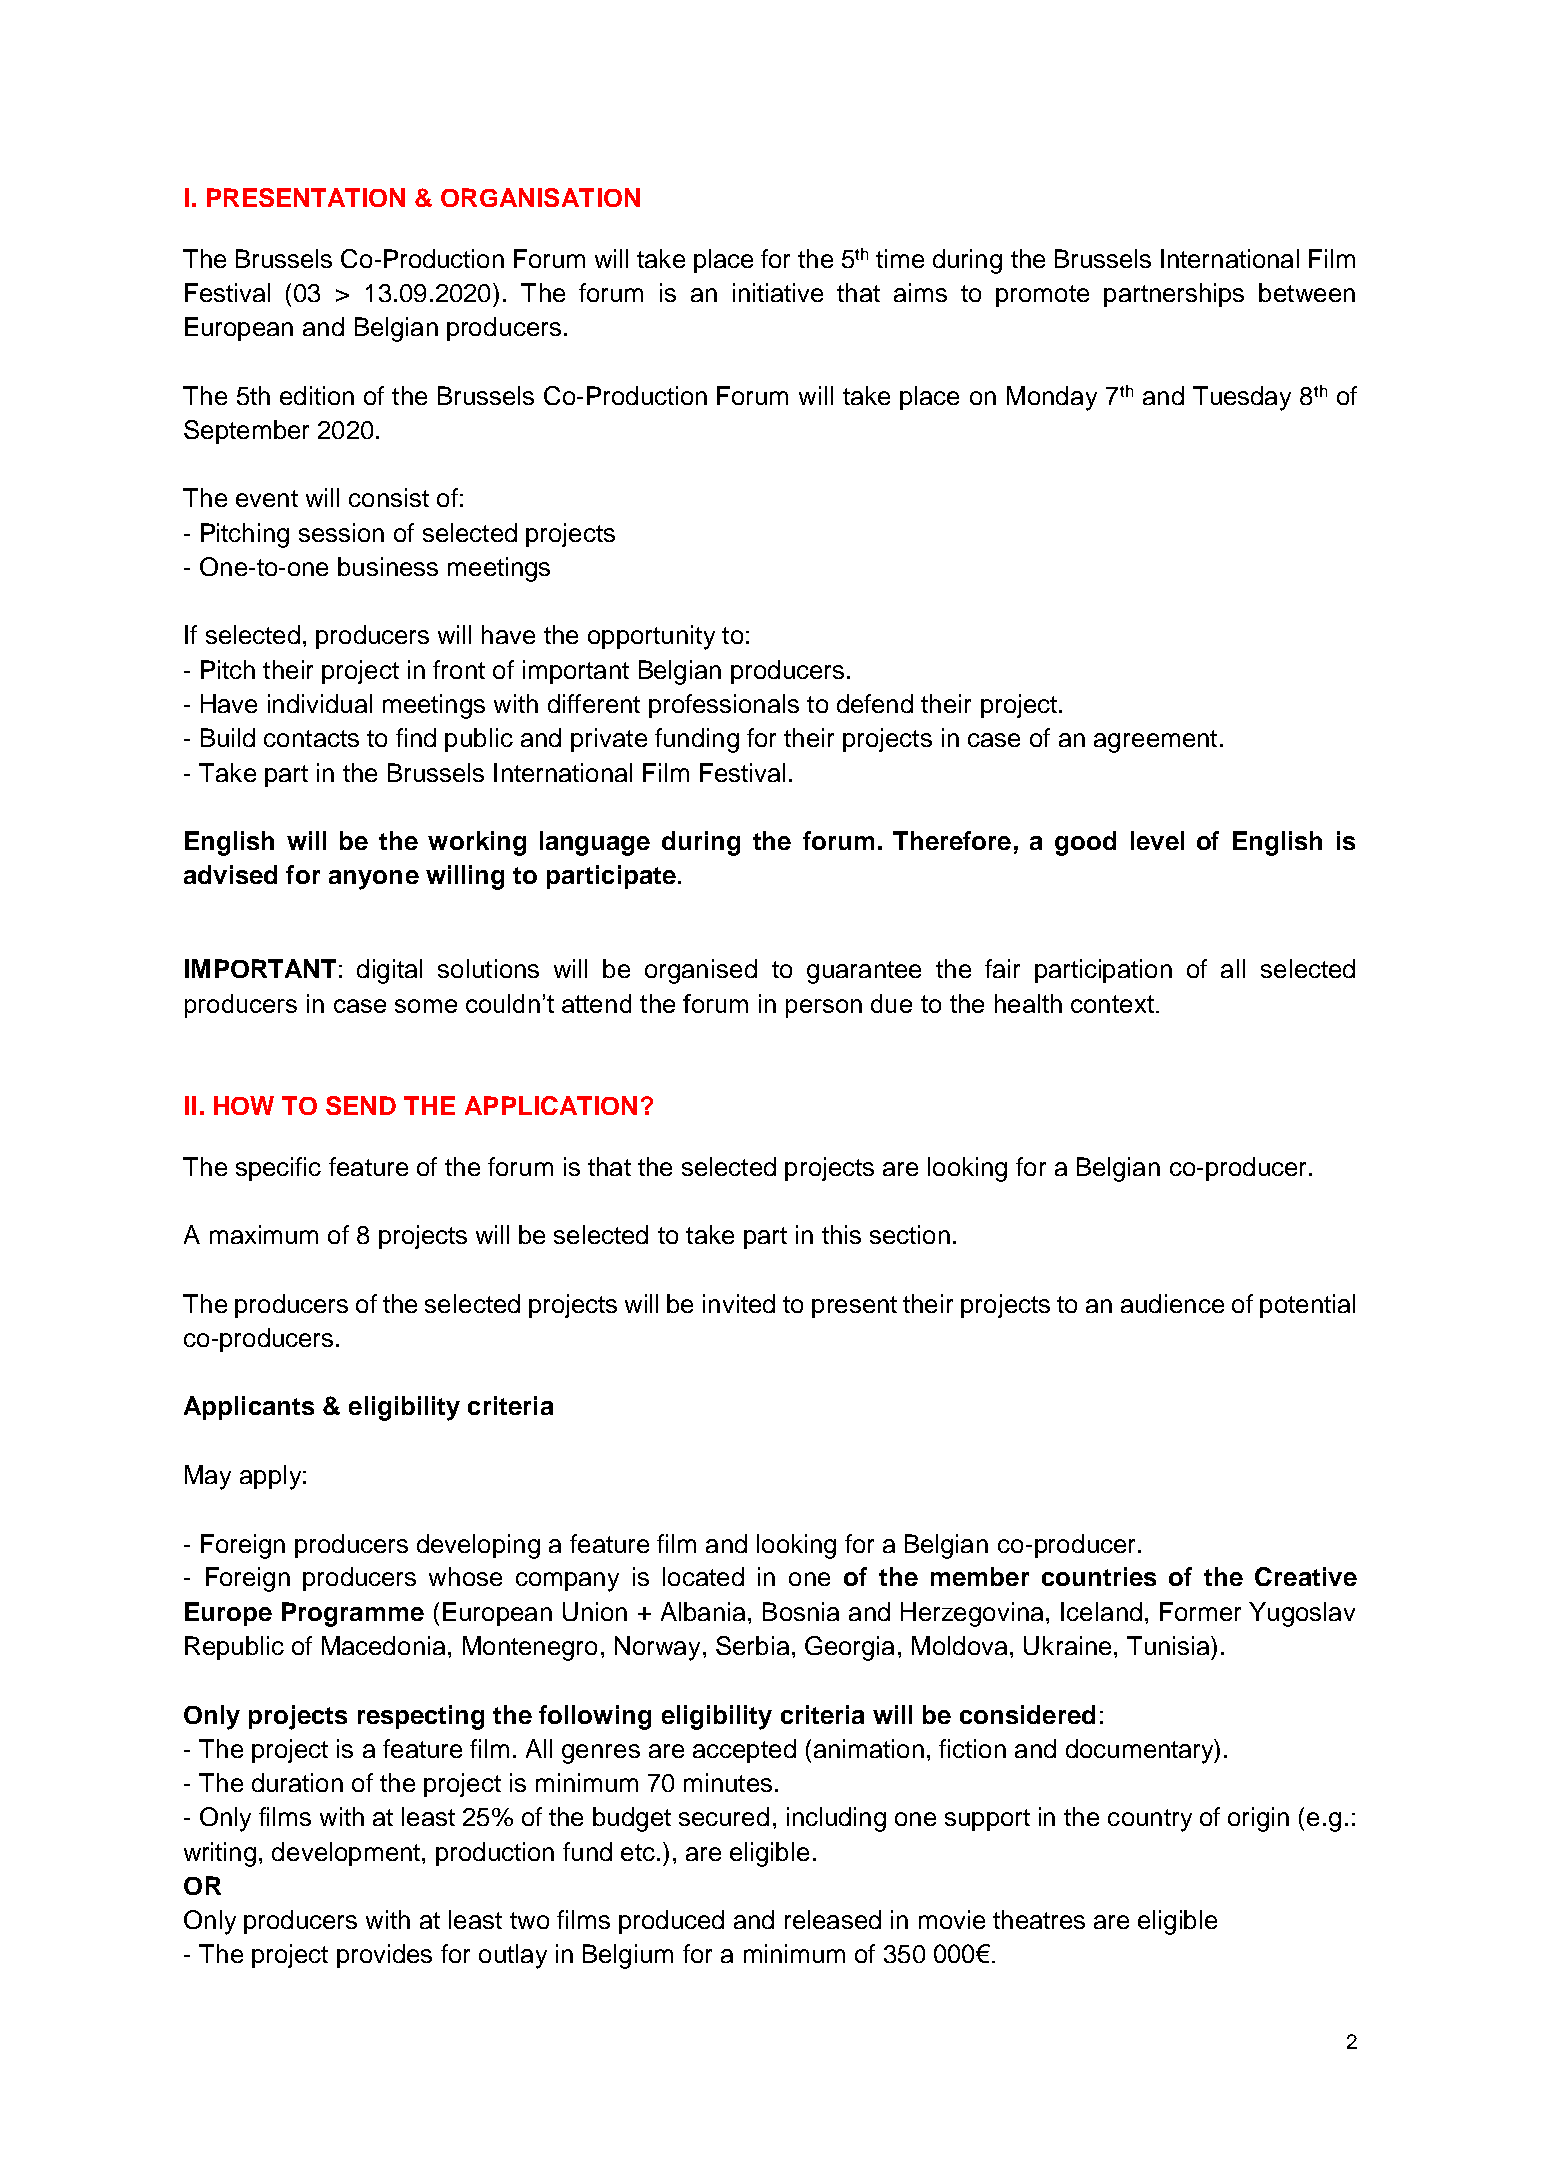 The image size is (1541, 2180). Describe the element at coordinates (1172, 1303) in the image. I see `audience` at that location.
